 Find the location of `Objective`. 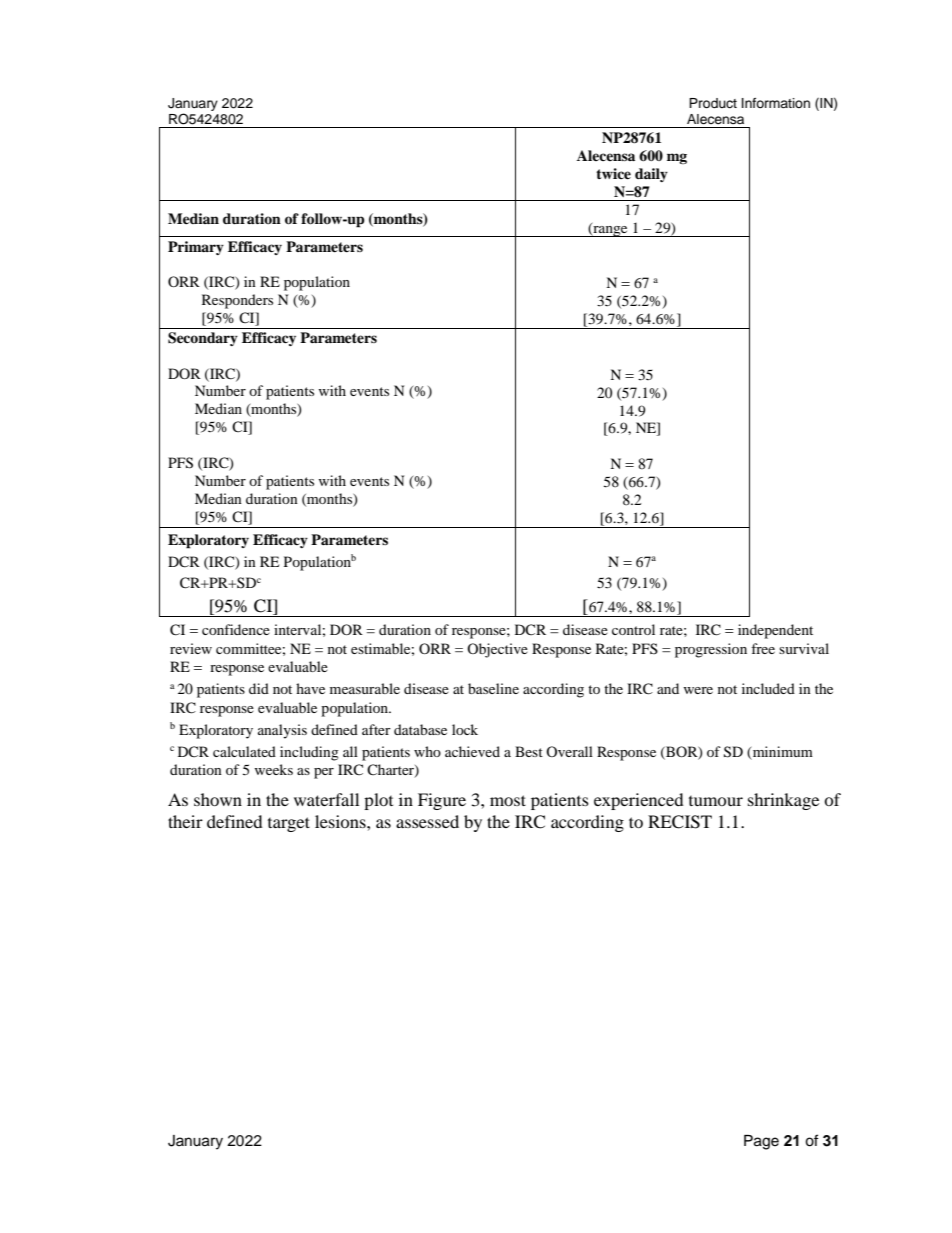

Objective is located at coordinates (497, 650).
